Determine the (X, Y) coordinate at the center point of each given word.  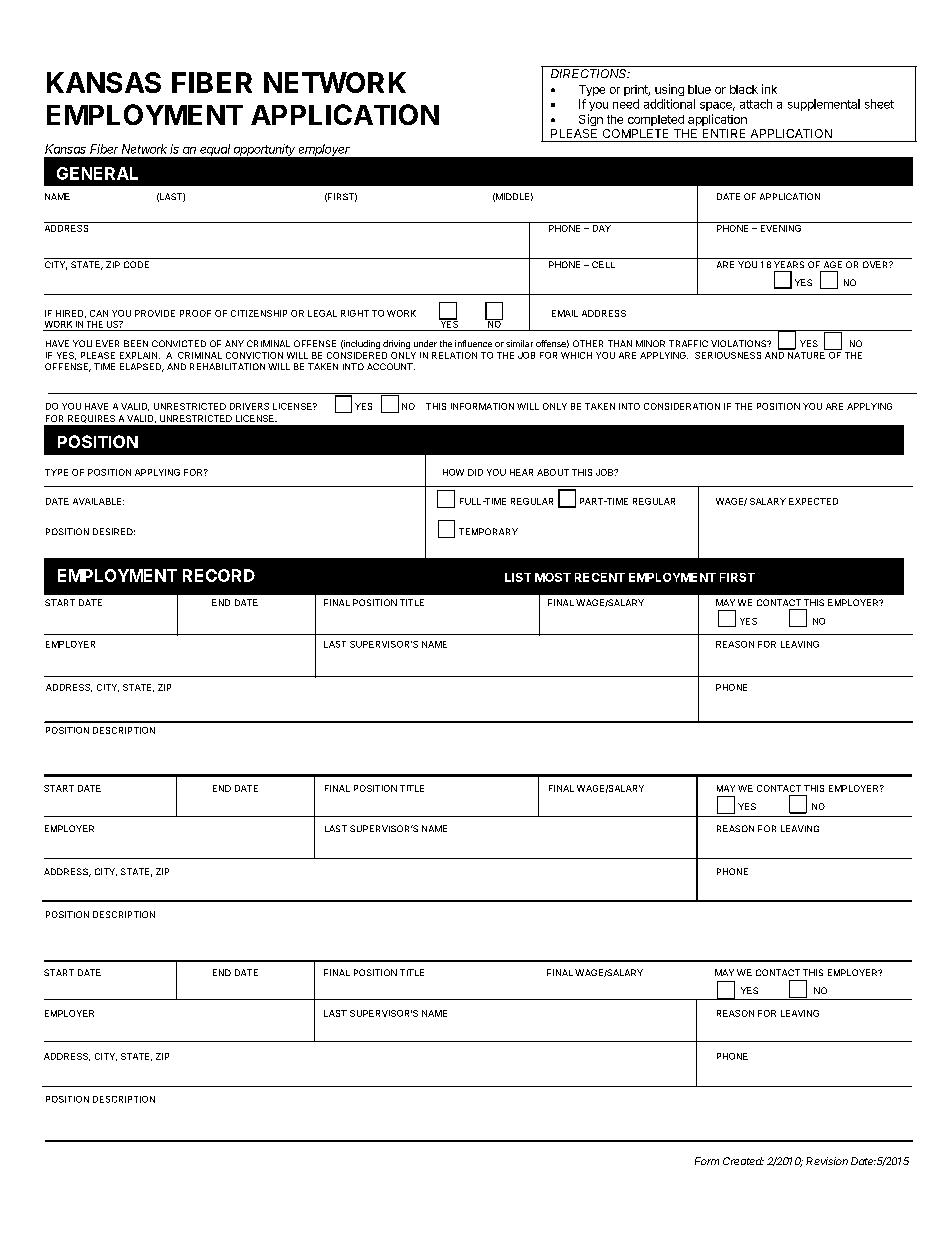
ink (769, 89)
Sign (591, 120)
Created (743, 1161)
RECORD (219, 575)
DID (475, 472)
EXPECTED (813, 501)
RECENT (600, 577)
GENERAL (97, 173)
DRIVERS (249, 406)
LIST (518, 577)
